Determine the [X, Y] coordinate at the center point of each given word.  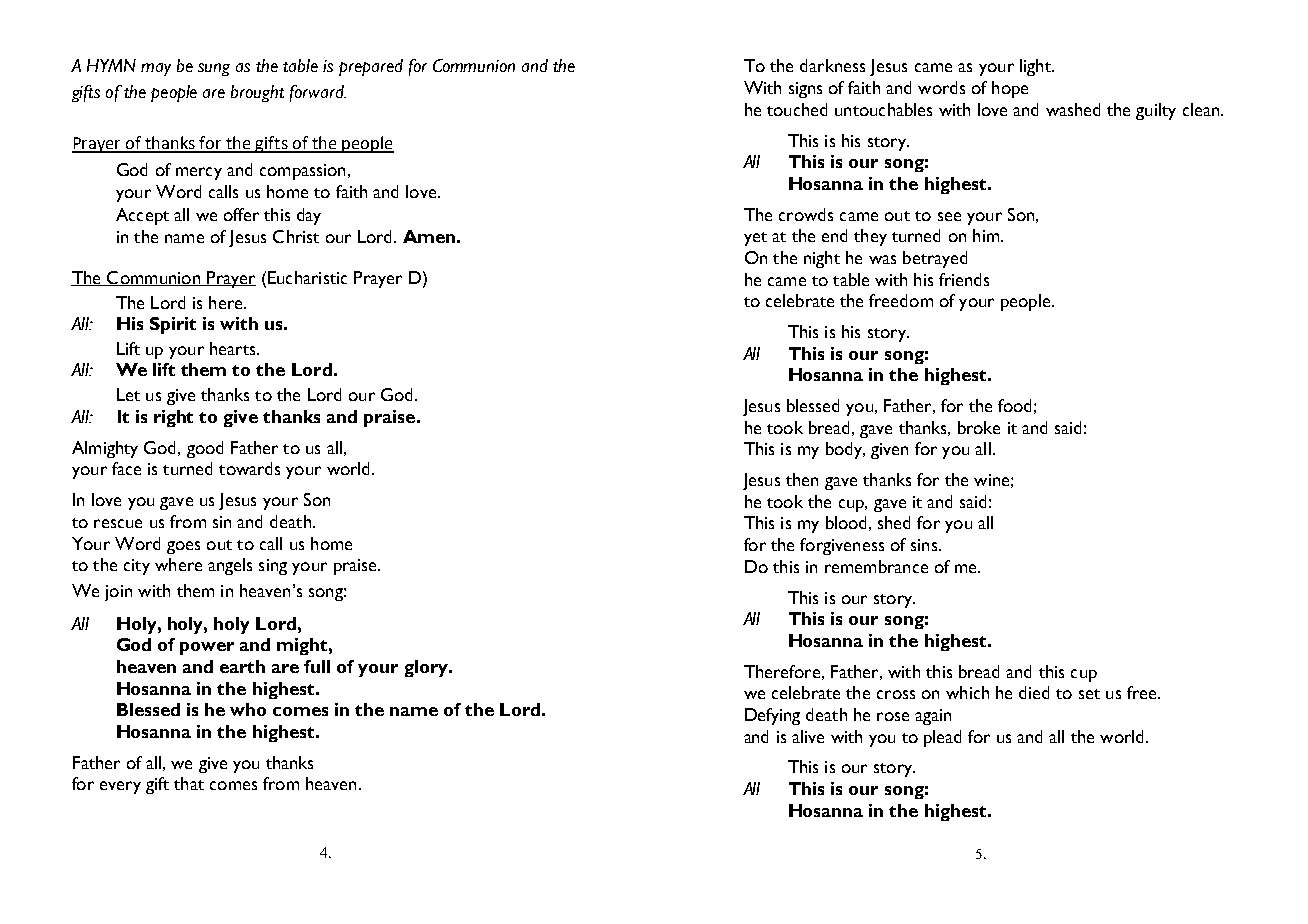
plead [942, 738]
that [189, 783]
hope [1010, 89]
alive [808, 736]
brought [257, 93]
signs [805, 90]
